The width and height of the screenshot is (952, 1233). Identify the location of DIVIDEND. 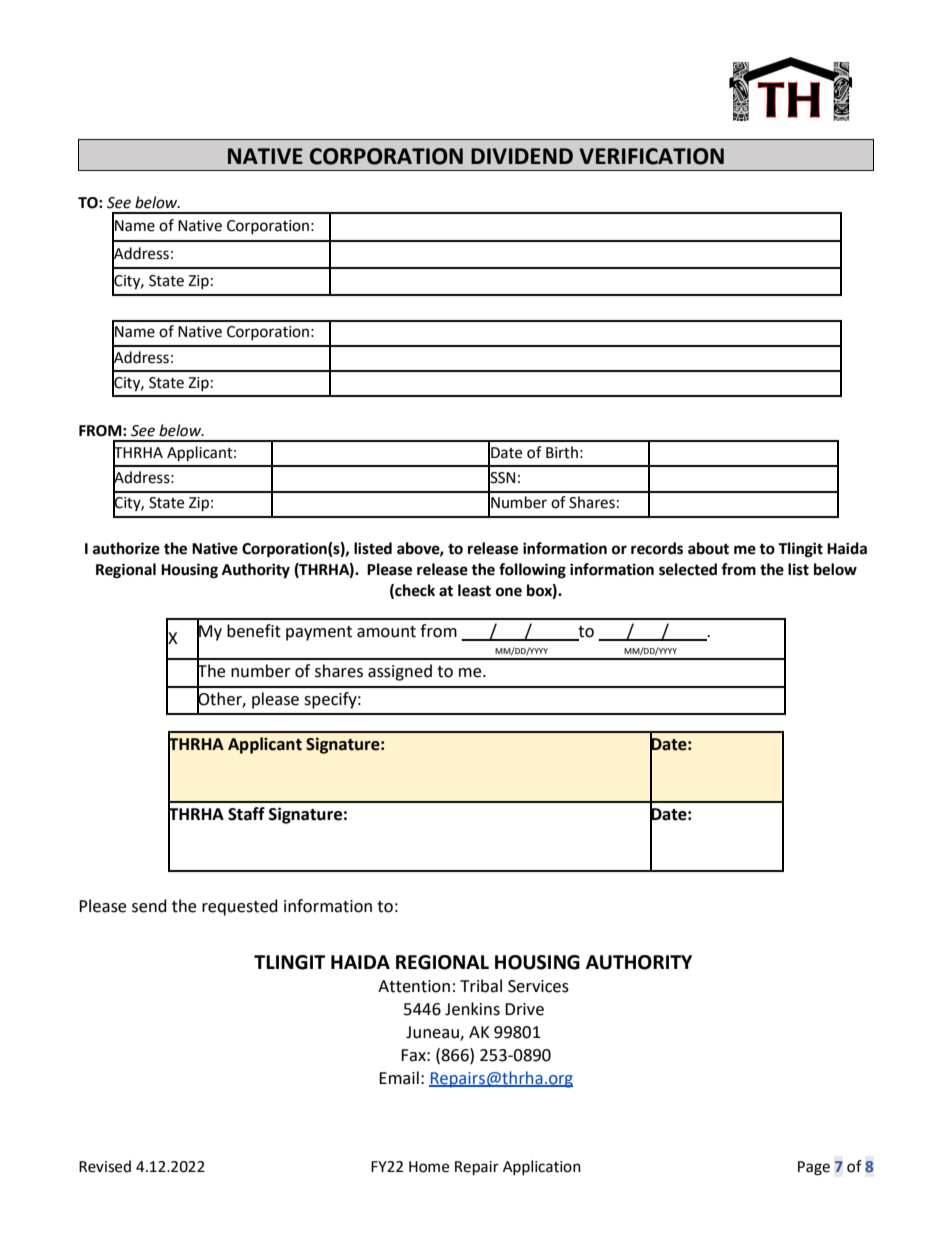
(522, 156).
